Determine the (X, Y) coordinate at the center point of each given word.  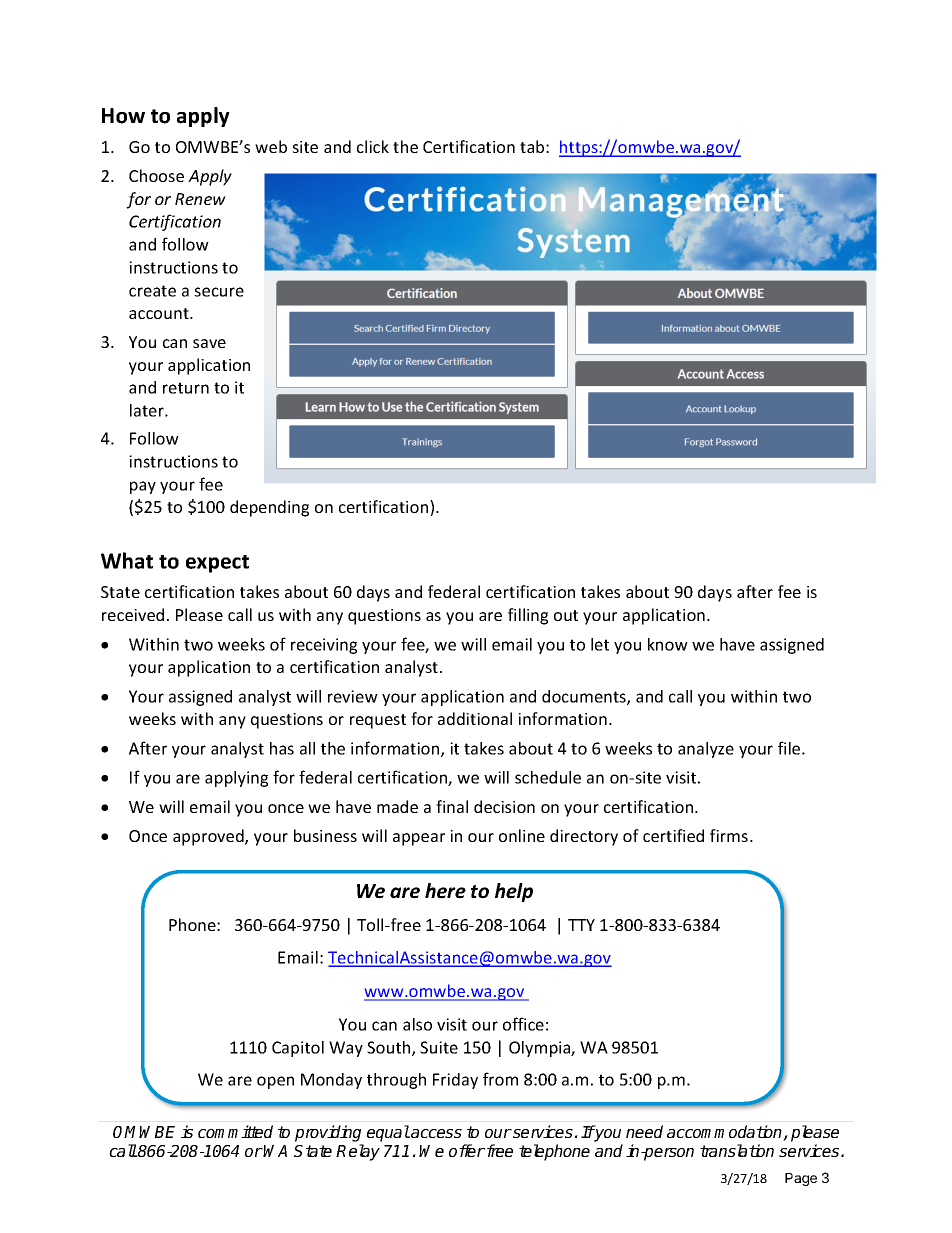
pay (143, 487)
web (271, 146)
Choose (156, 175)
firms (729, 835)
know (668, 644)
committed (235, 1131)
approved (209, 837)
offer (467, 1150)
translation (737, 1150)
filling (528, 616)
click (373, 146)
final (452, 806)
